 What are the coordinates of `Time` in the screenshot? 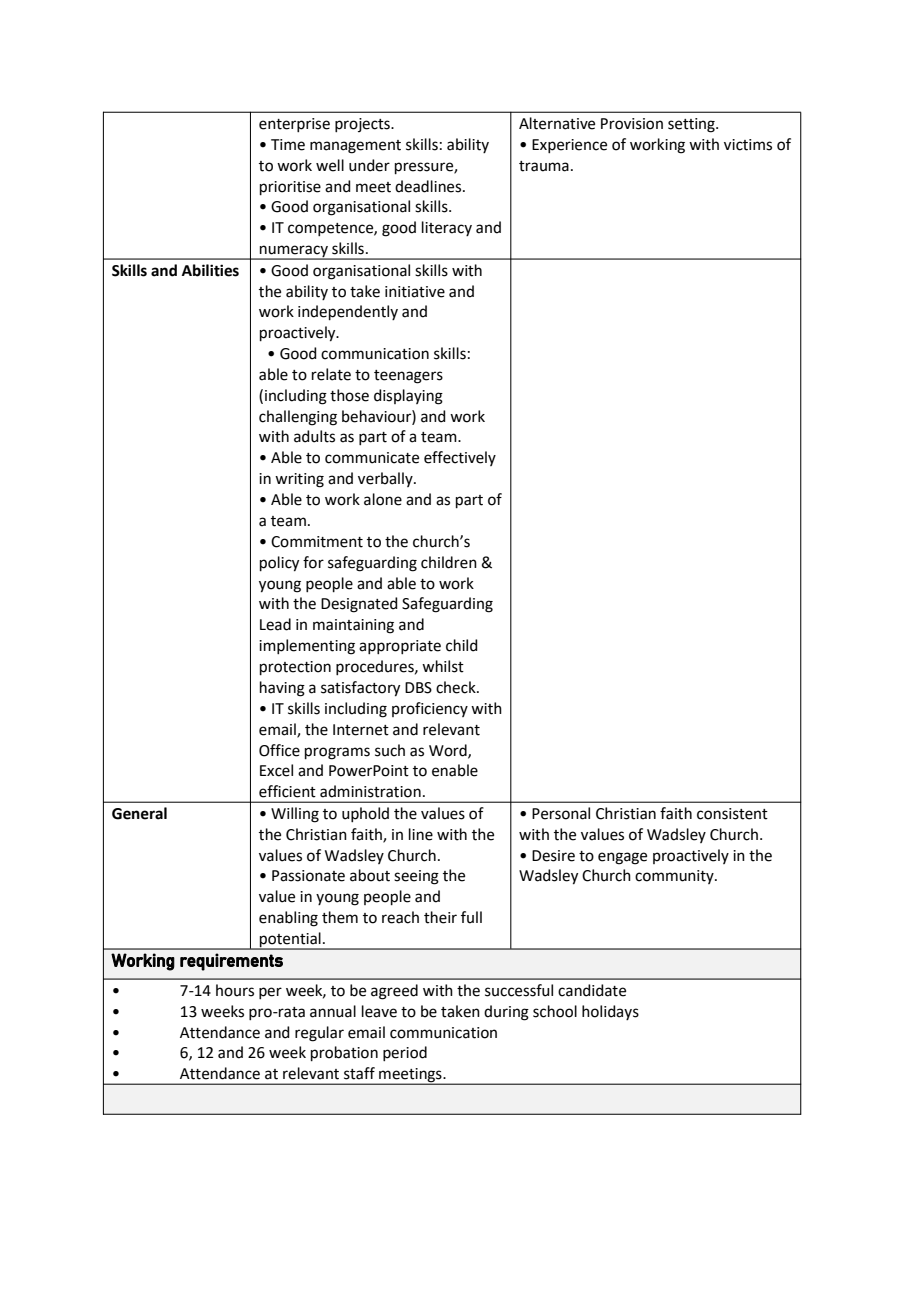 It's located at (288, 145).
